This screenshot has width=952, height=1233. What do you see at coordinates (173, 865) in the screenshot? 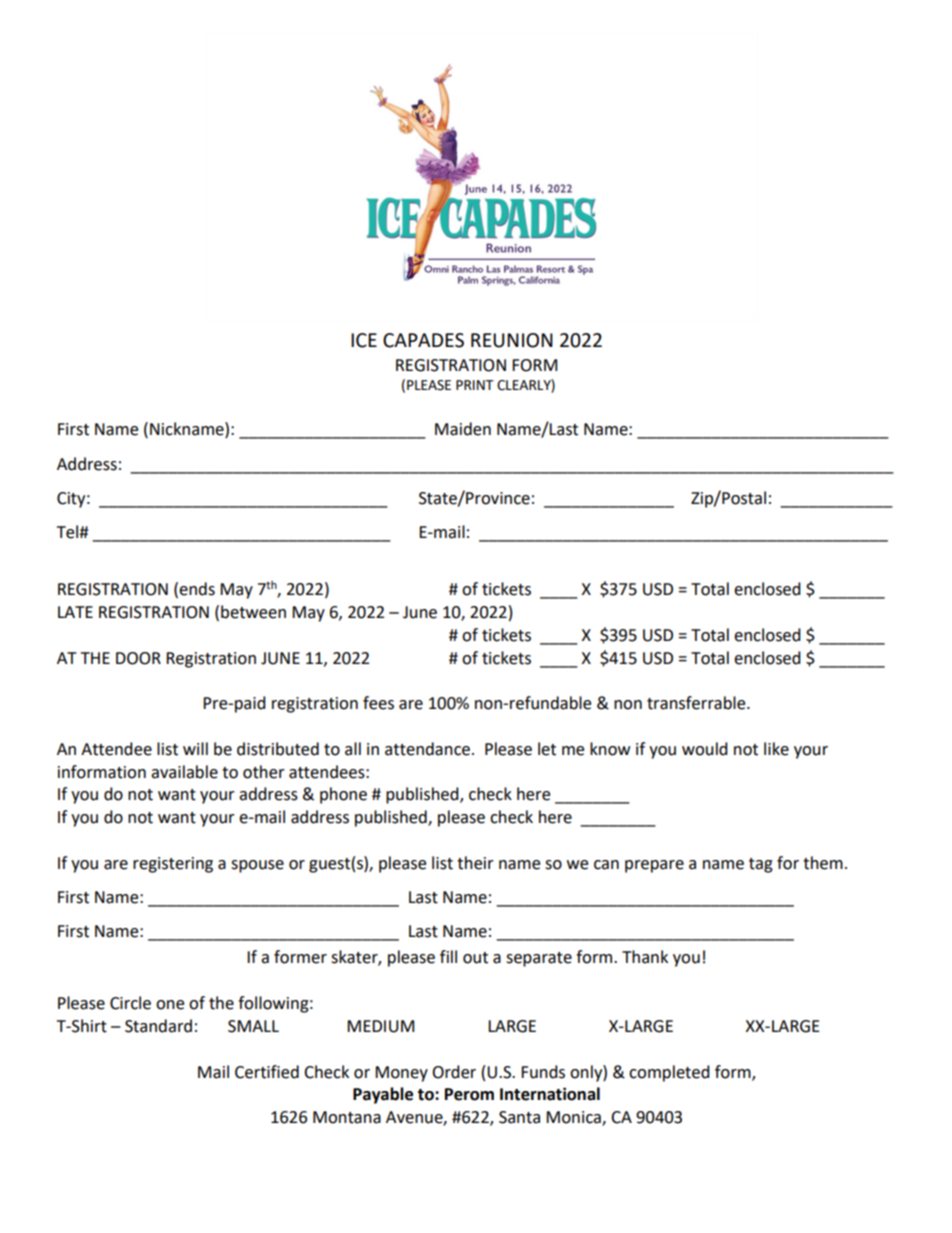
I see `registering` at bounding box center [173, 865].
